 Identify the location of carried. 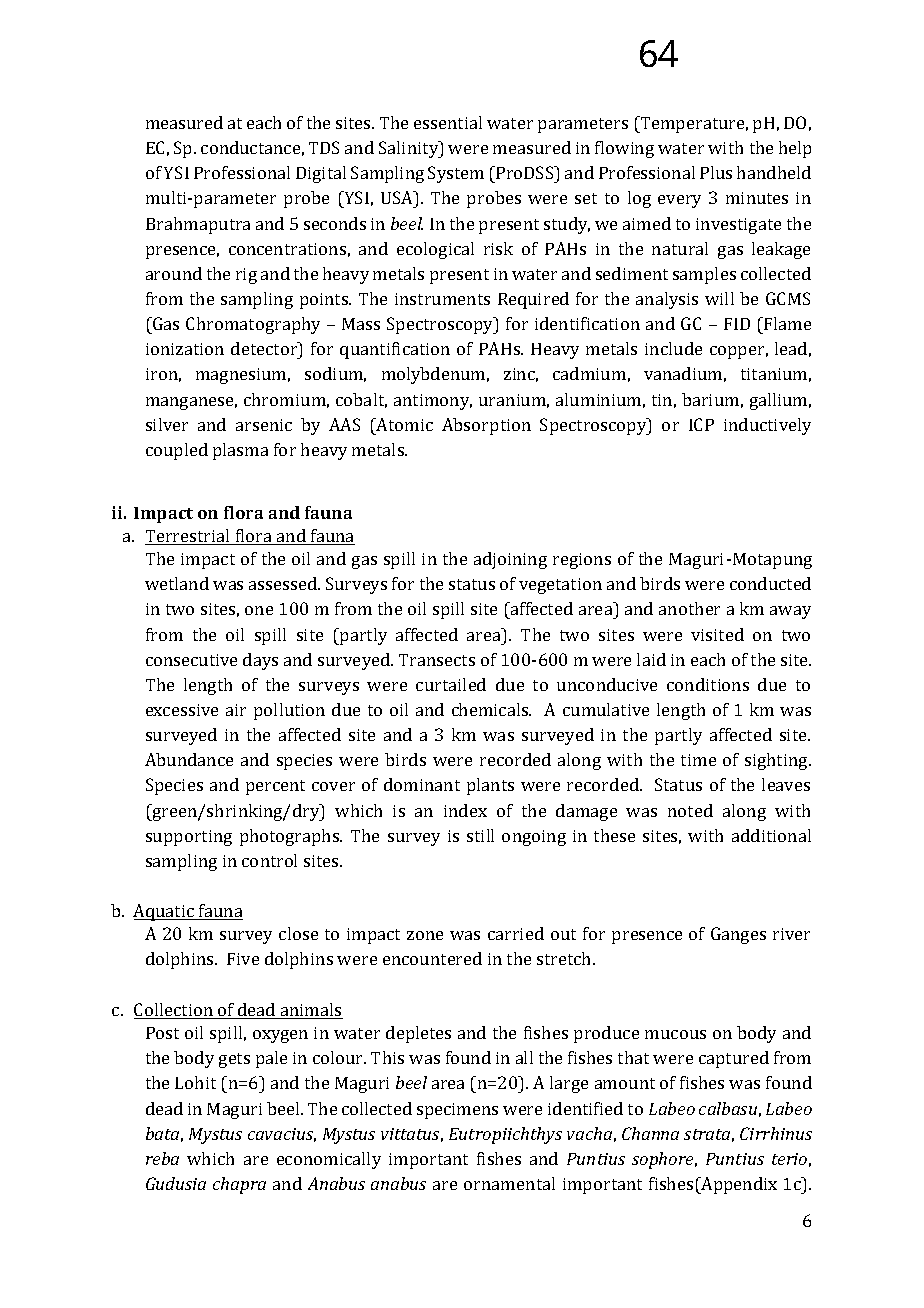
(516, 933).
